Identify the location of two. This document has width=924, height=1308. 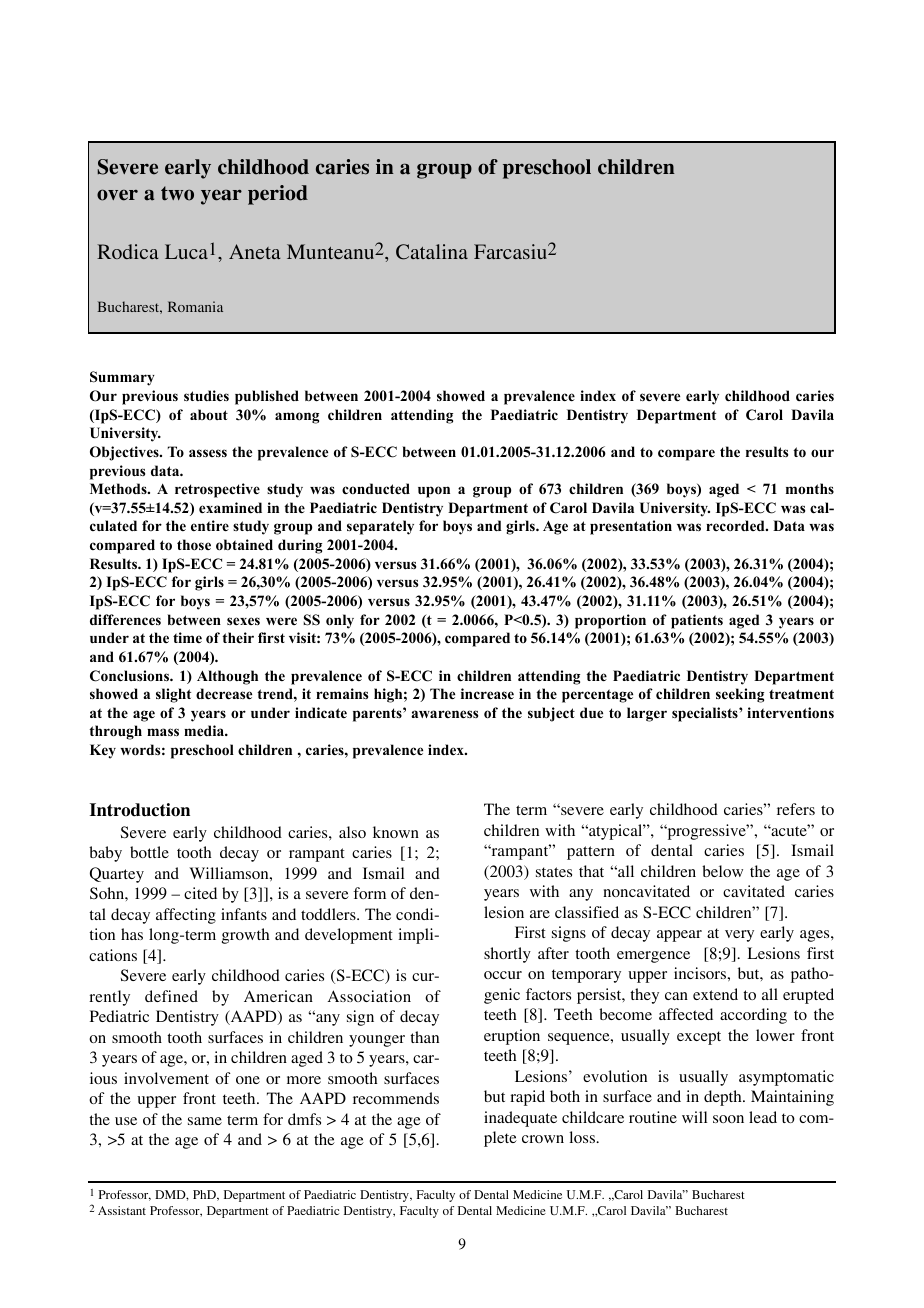
(177, 193).
